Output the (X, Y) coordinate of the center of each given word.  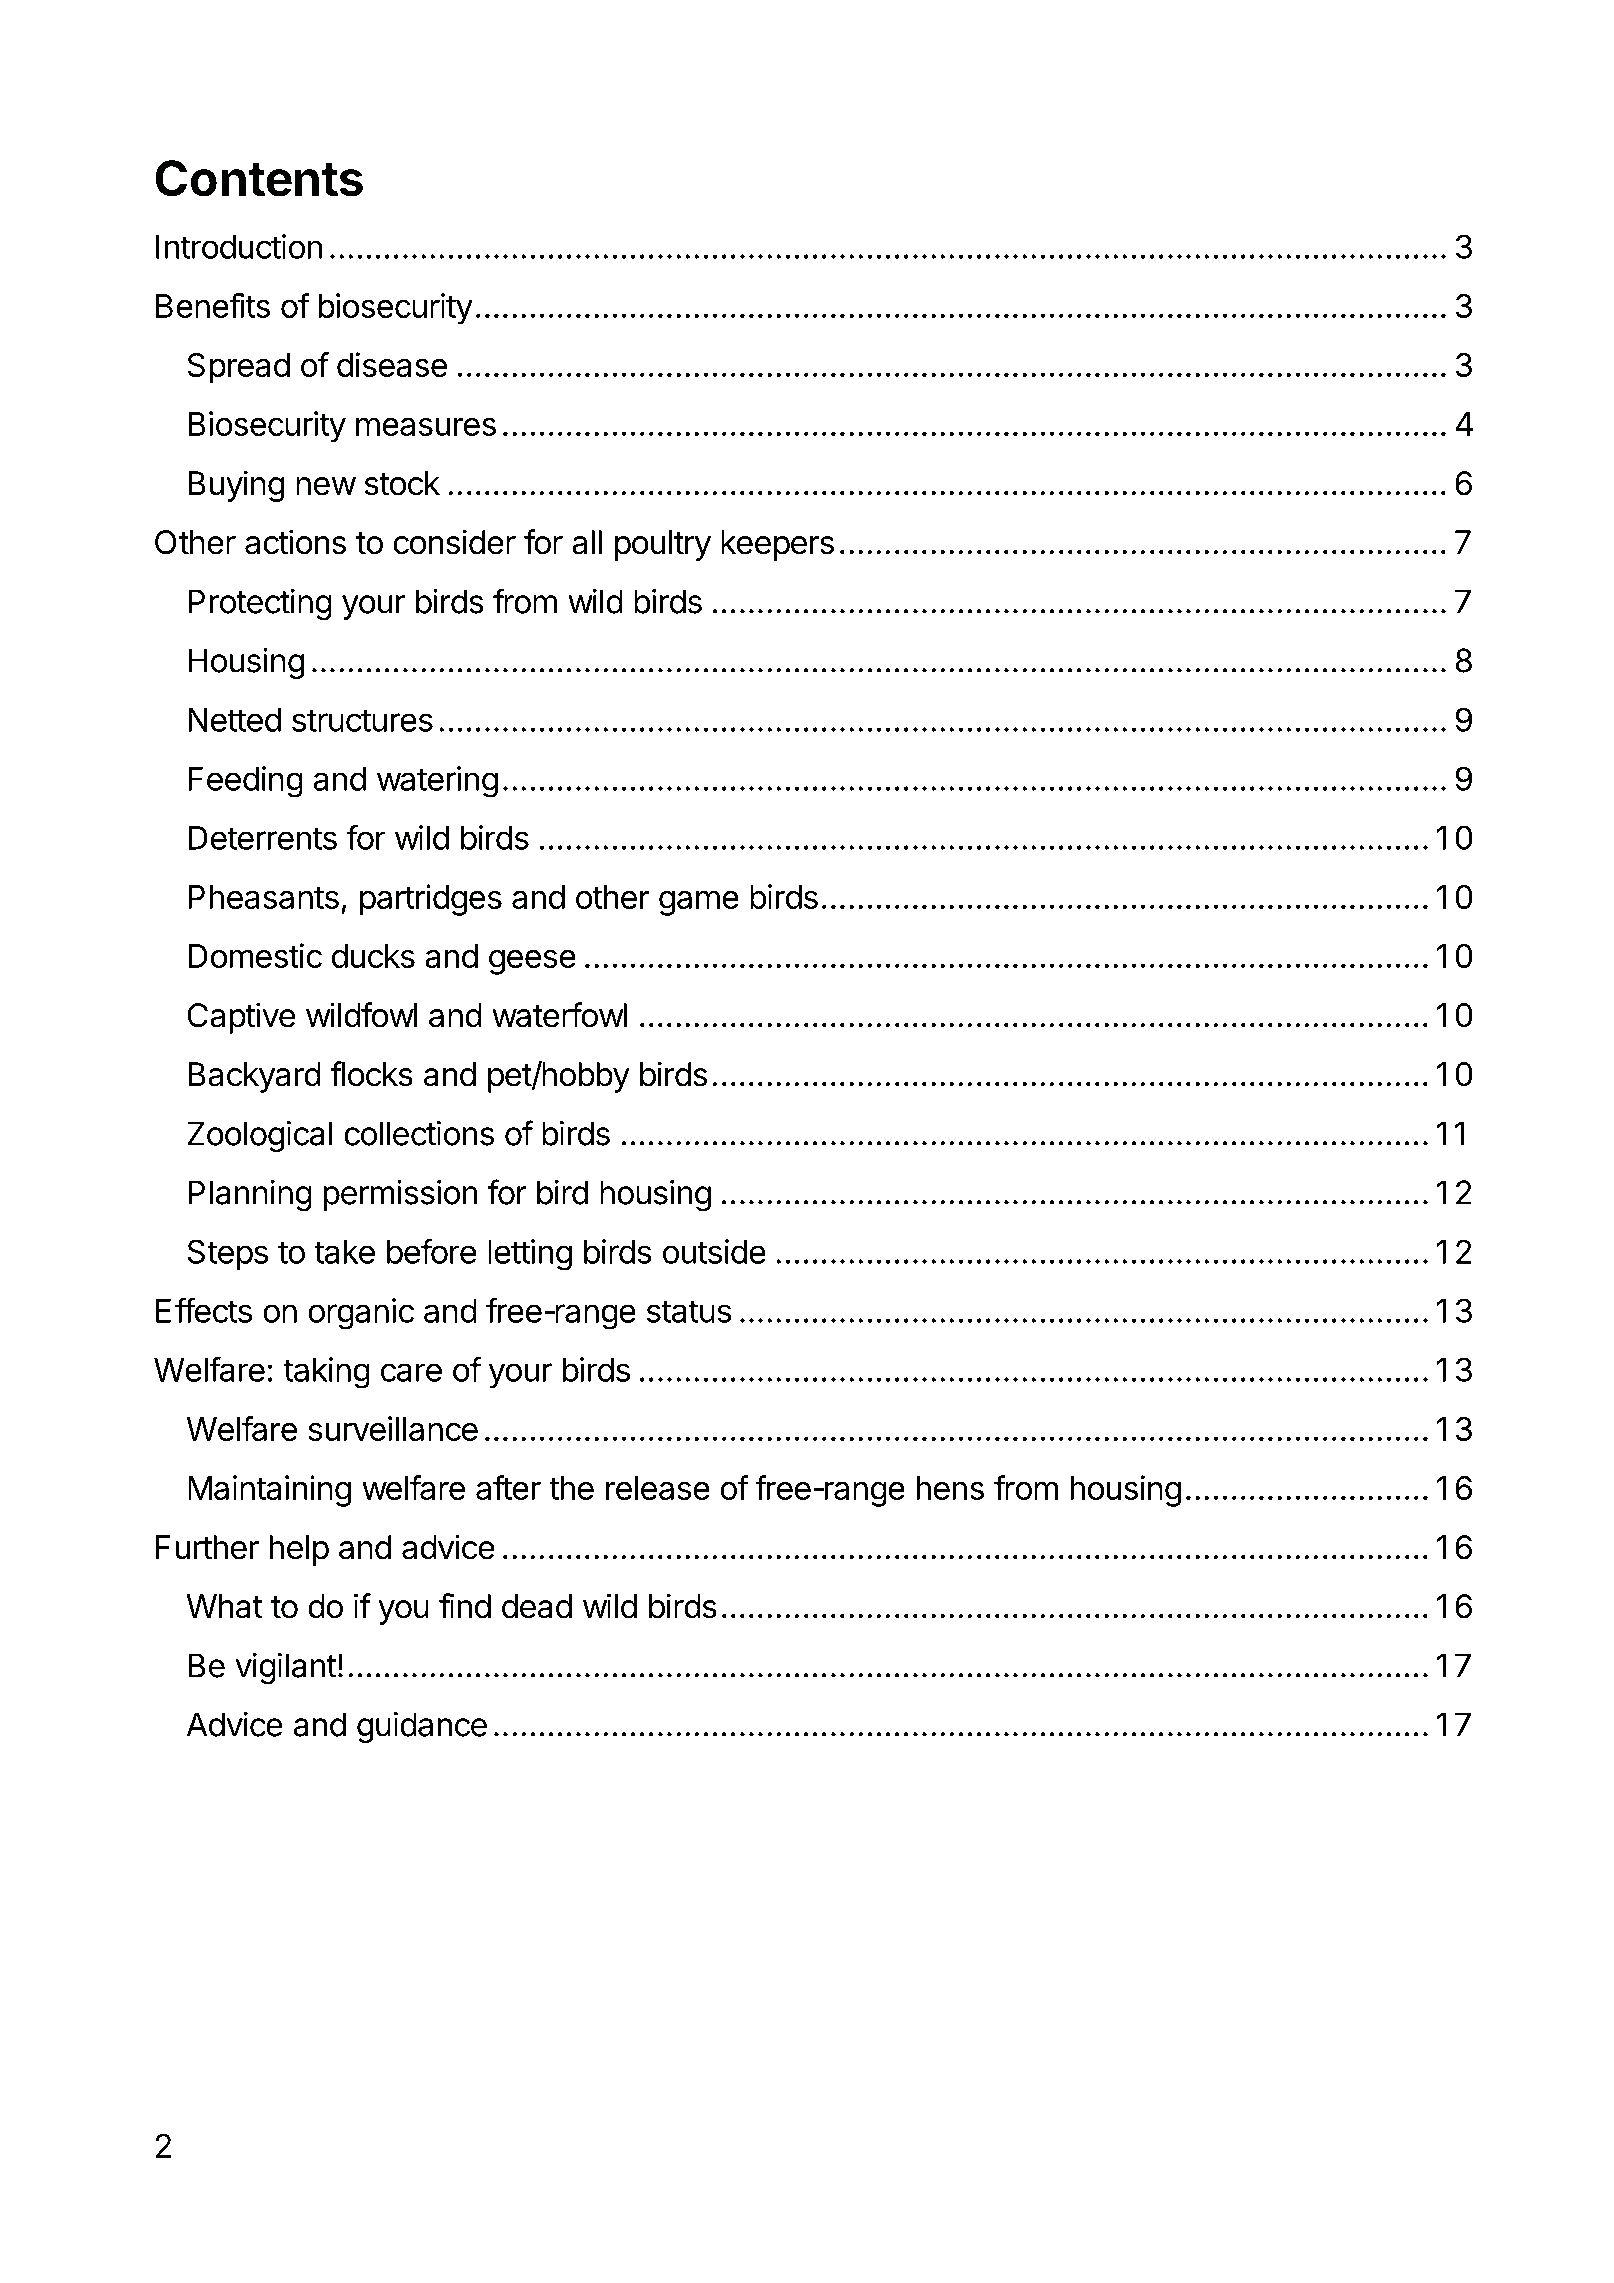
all (587, 542)
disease (392, 364)
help (299, 1550)
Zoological (259, 1137)
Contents (259, 178)
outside (714, 1251)
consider (454, 542)
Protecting (260, 605)
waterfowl (559, 1015)
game (699, 903)
